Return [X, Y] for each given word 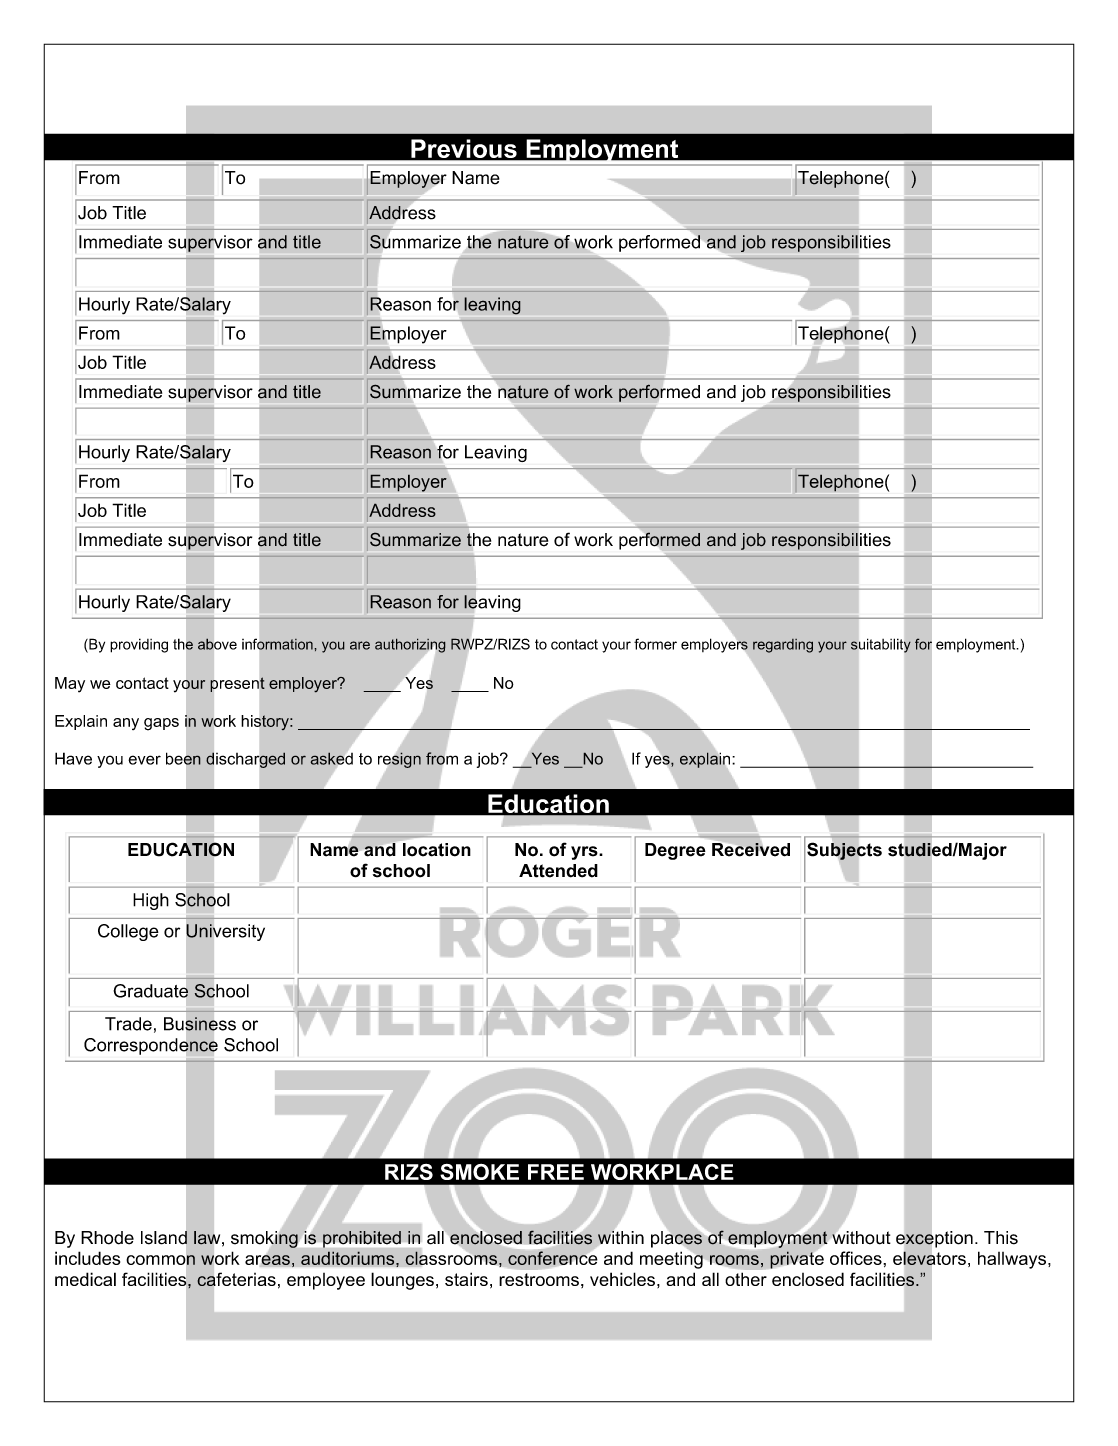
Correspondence [151, 1045]
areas [267, 1260]
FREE [556, 1172]
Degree [675, 851]
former [655, 644]
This [1001, 1238]
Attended [558, 871]
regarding [783, 646]
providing [139, 645]
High [151, 901]
